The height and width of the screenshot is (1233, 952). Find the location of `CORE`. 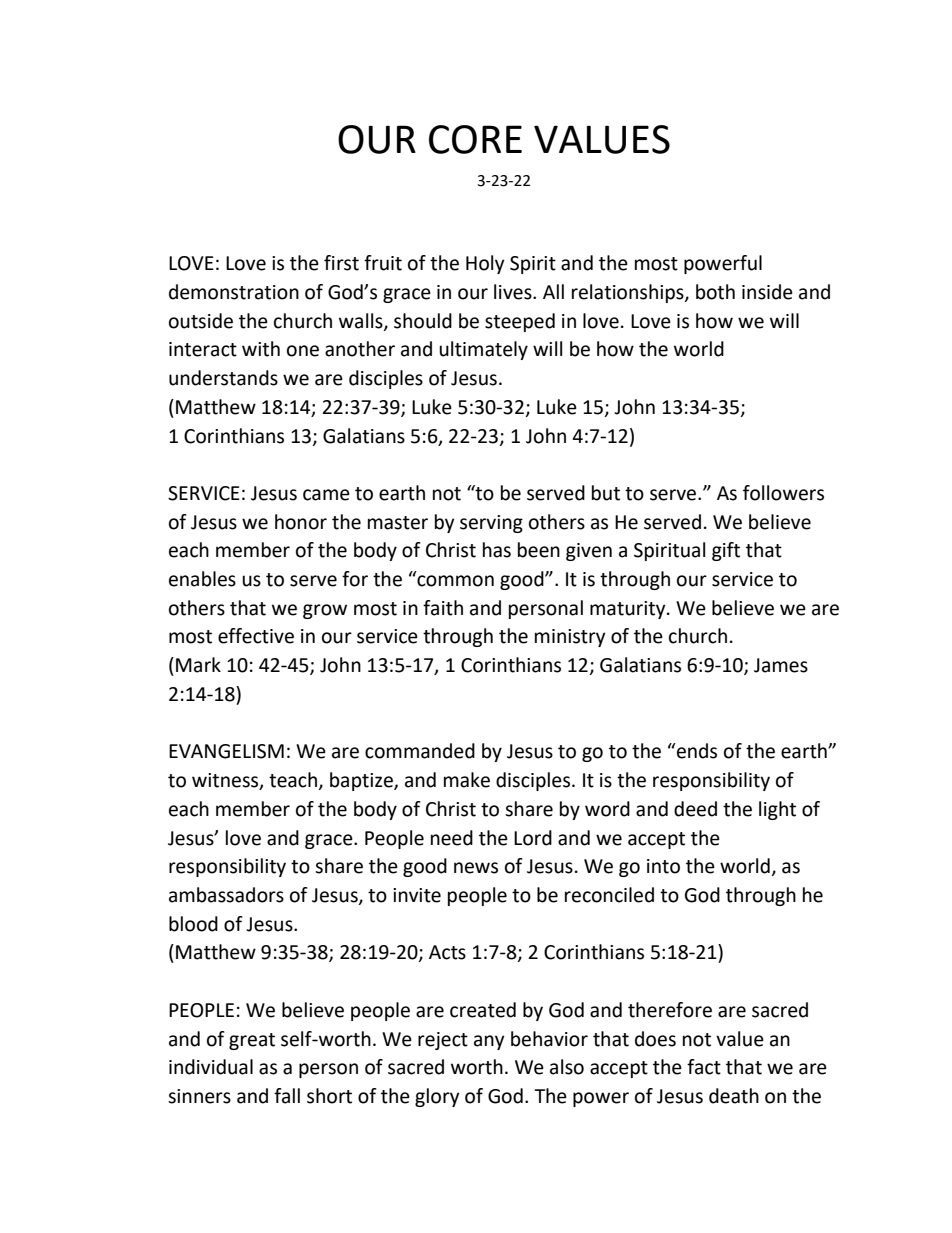

CORE is located at coordinates (475, 139).
